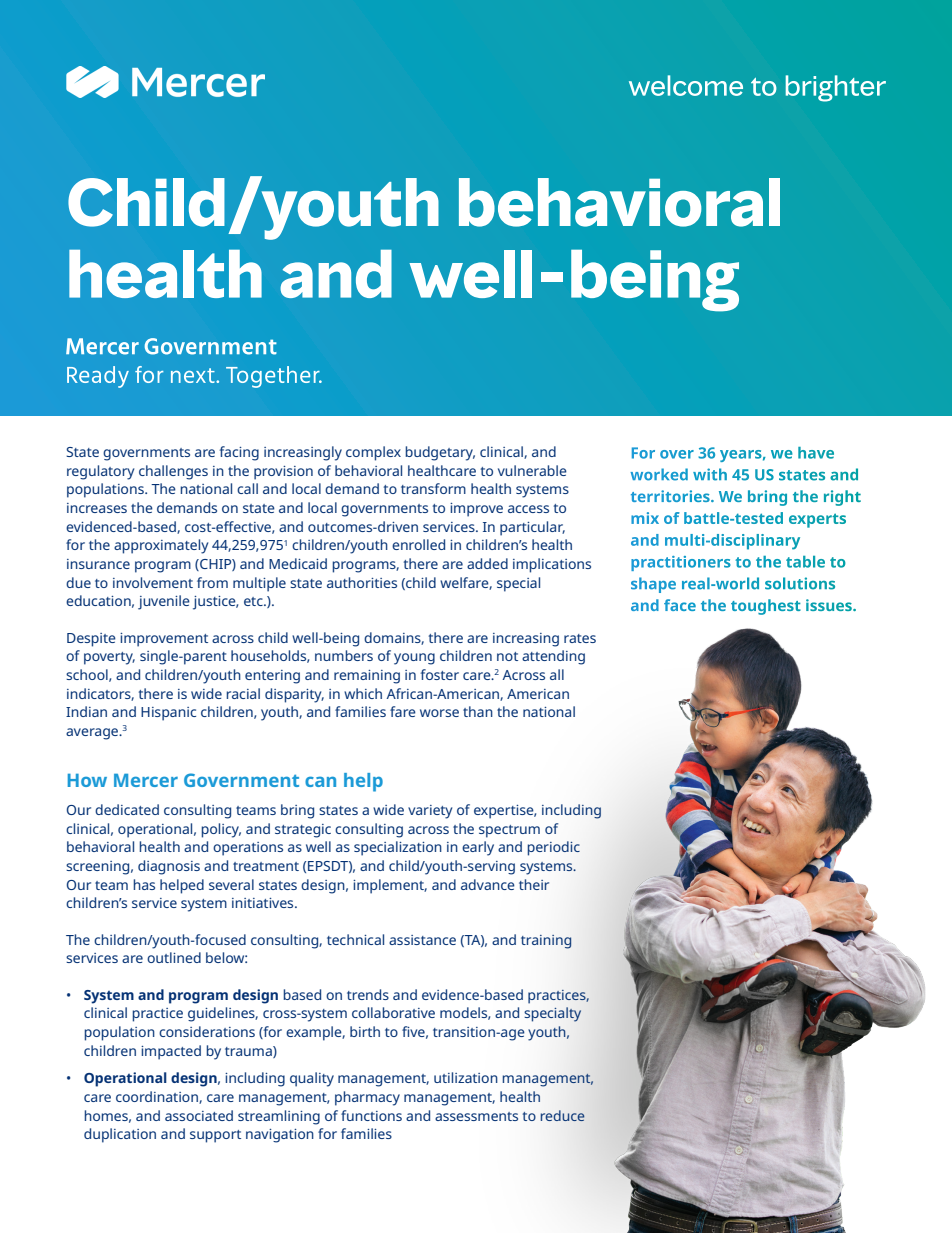 This page has width=952, height=1233. What do you see at coordinates (554, 848) in the page?
I see `periodic` at bounding box center [554, 848].
